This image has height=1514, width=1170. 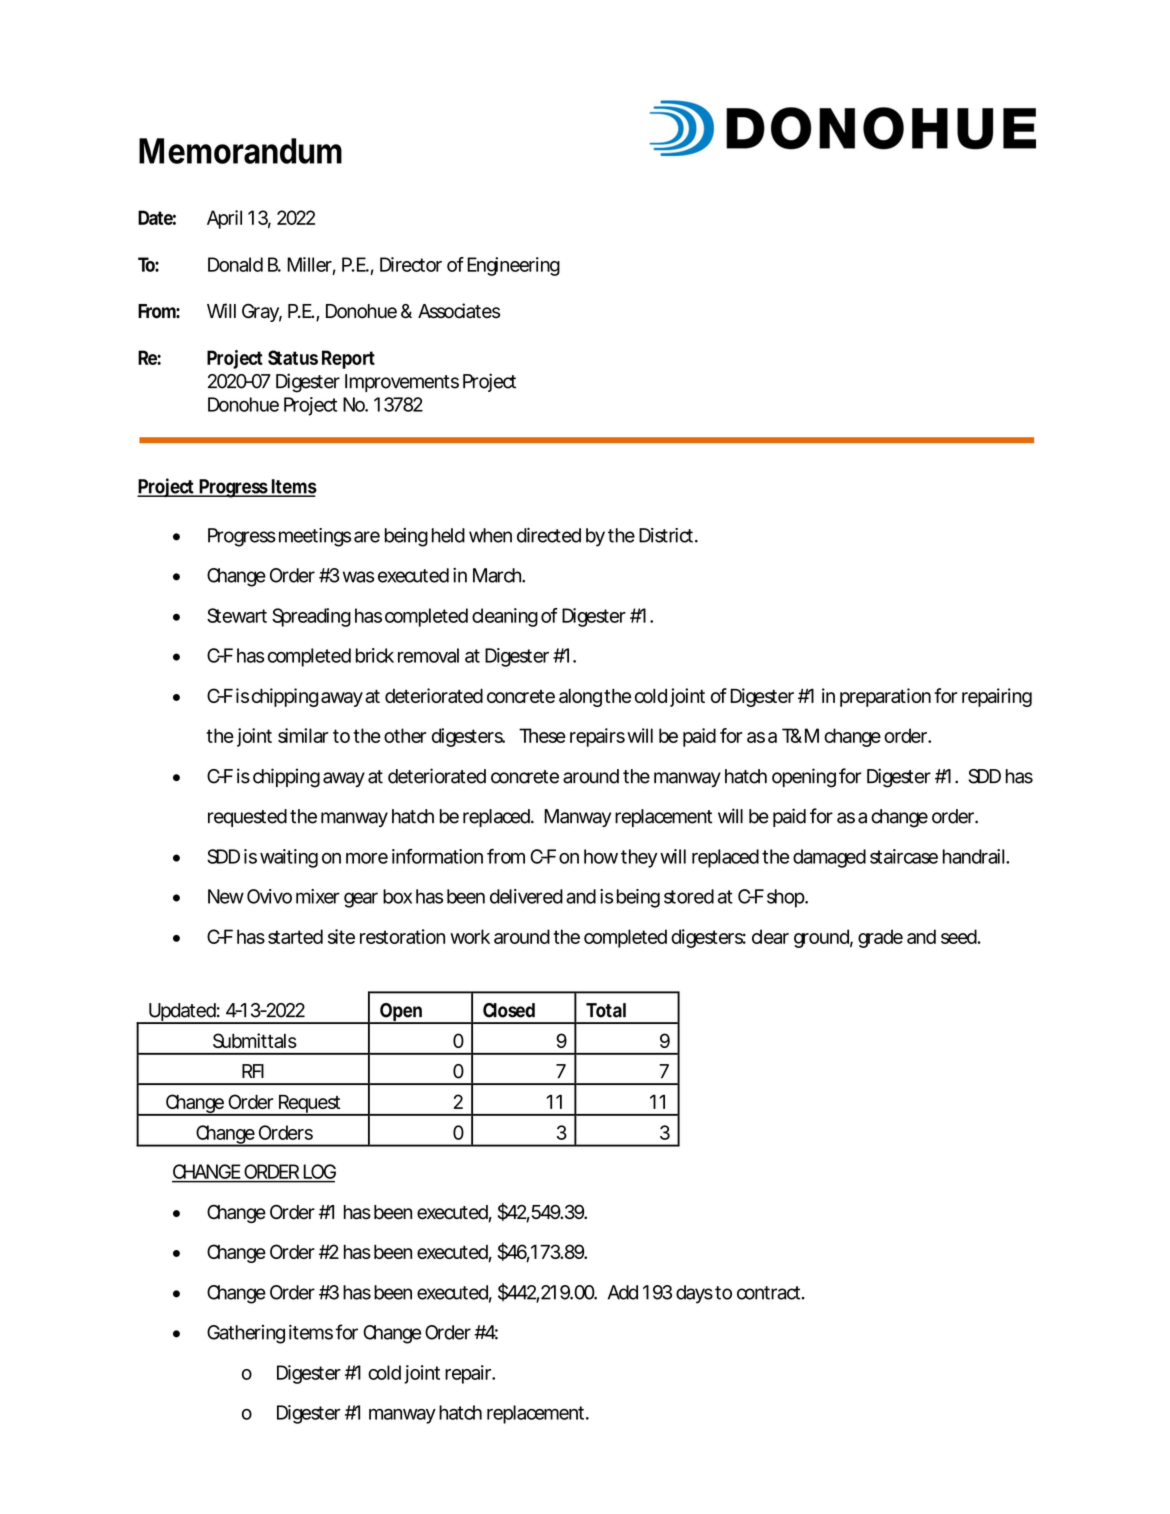 What do you see at coordinates (880, 938) in the image?
I see `grade` at bounding box center [880, 938].
